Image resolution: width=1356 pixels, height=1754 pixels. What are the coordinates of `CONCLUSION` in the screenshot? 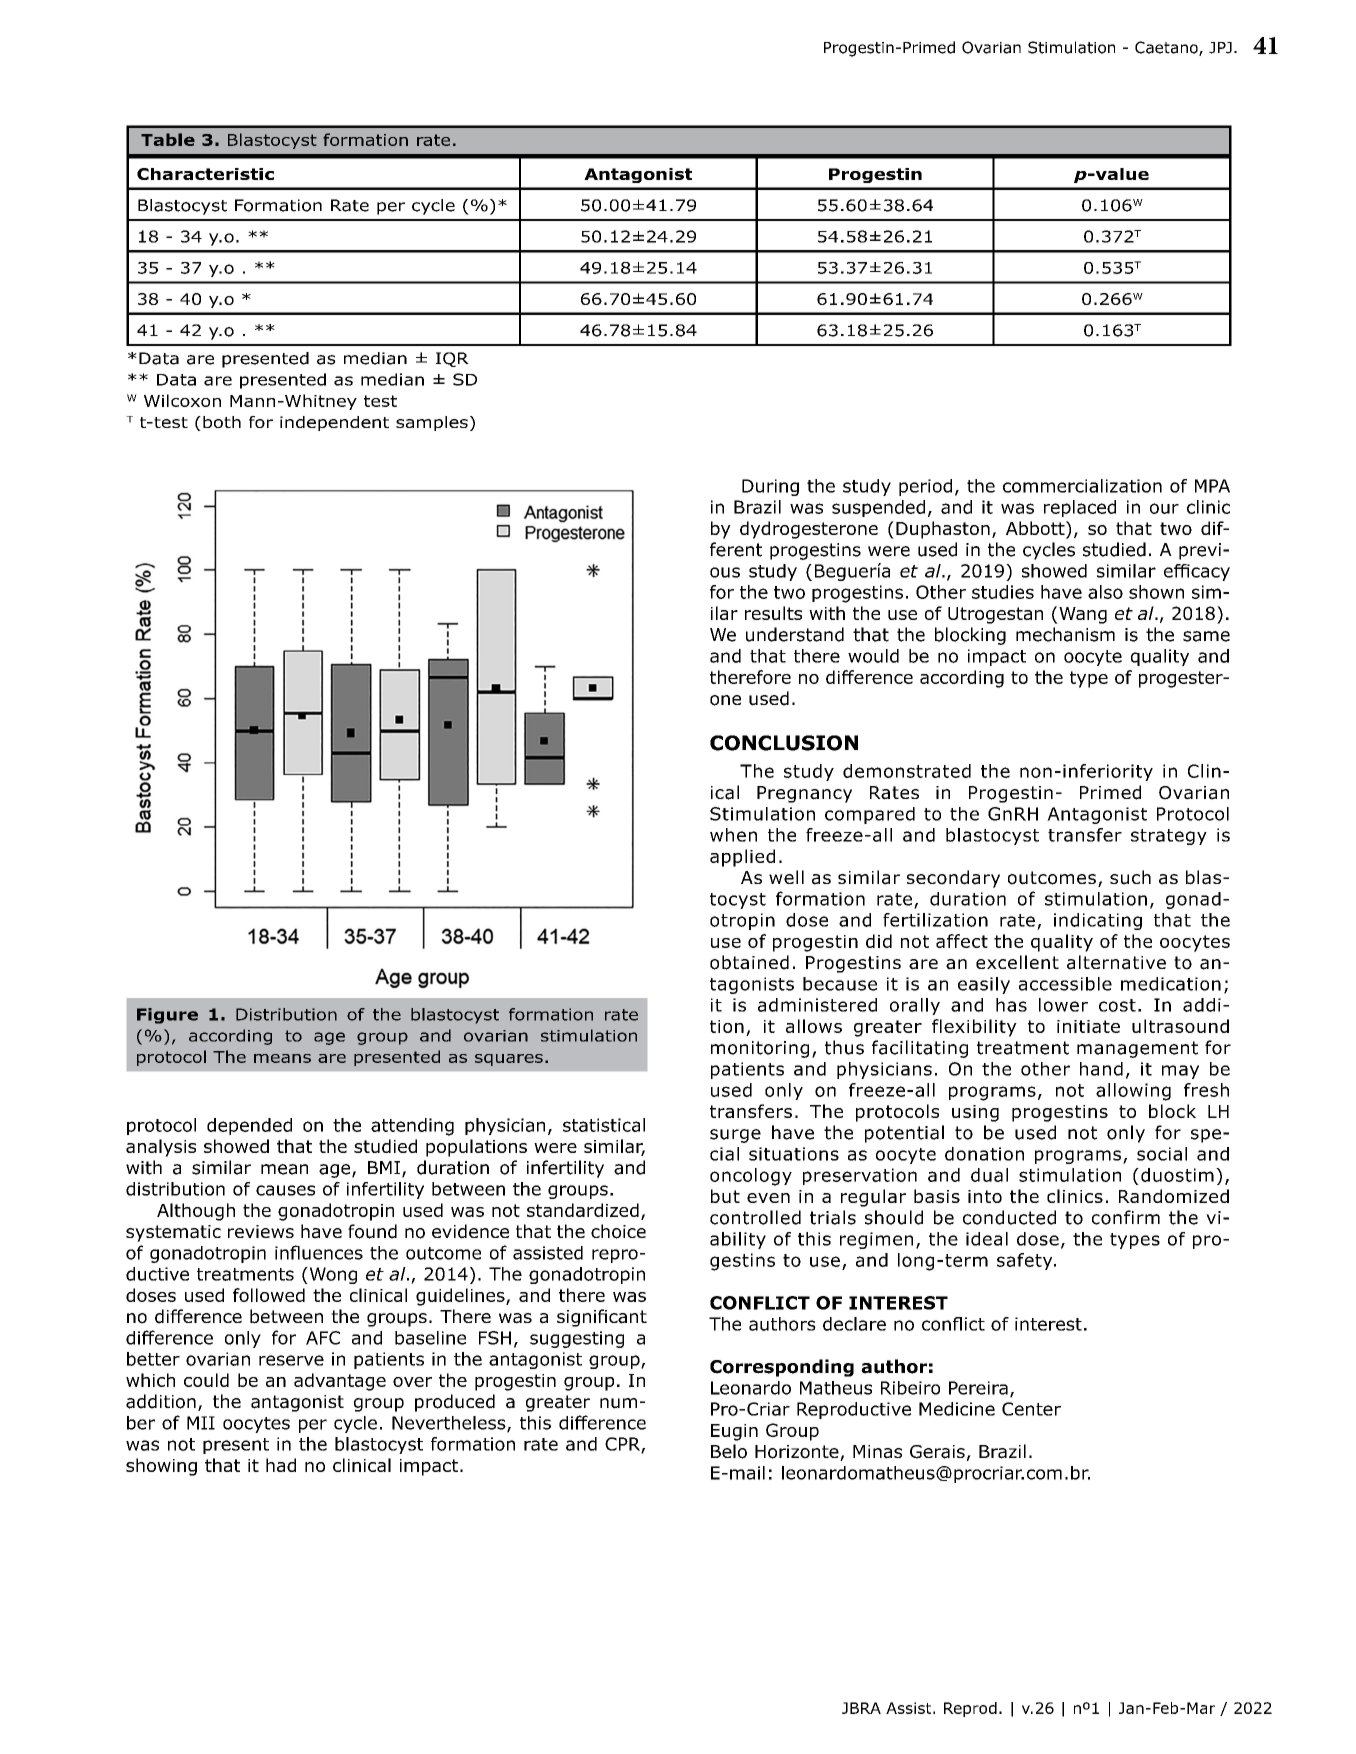 It's located at (784, 743).
